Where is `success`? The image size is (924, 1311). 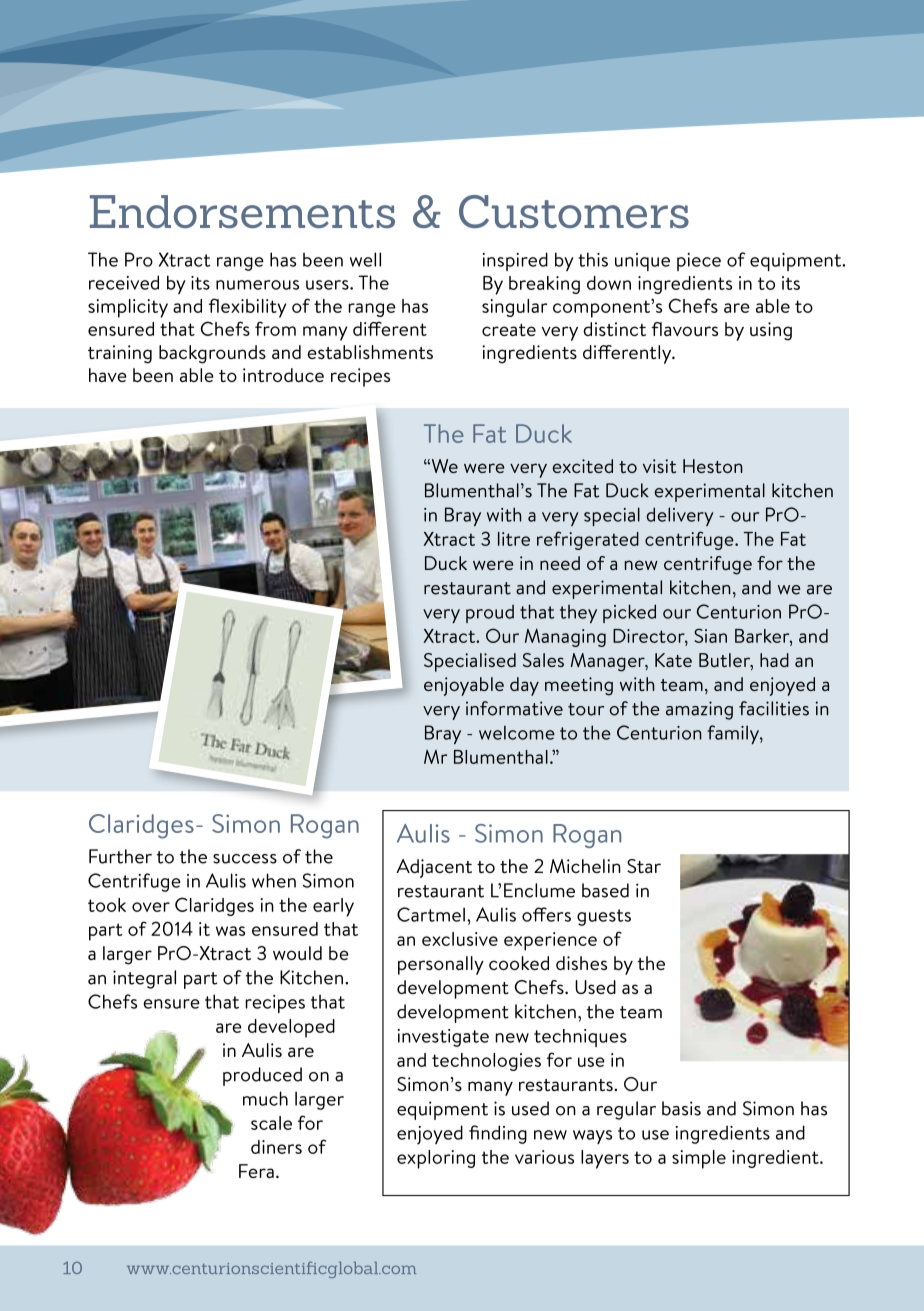 success is located at coordinates (245, 859).
